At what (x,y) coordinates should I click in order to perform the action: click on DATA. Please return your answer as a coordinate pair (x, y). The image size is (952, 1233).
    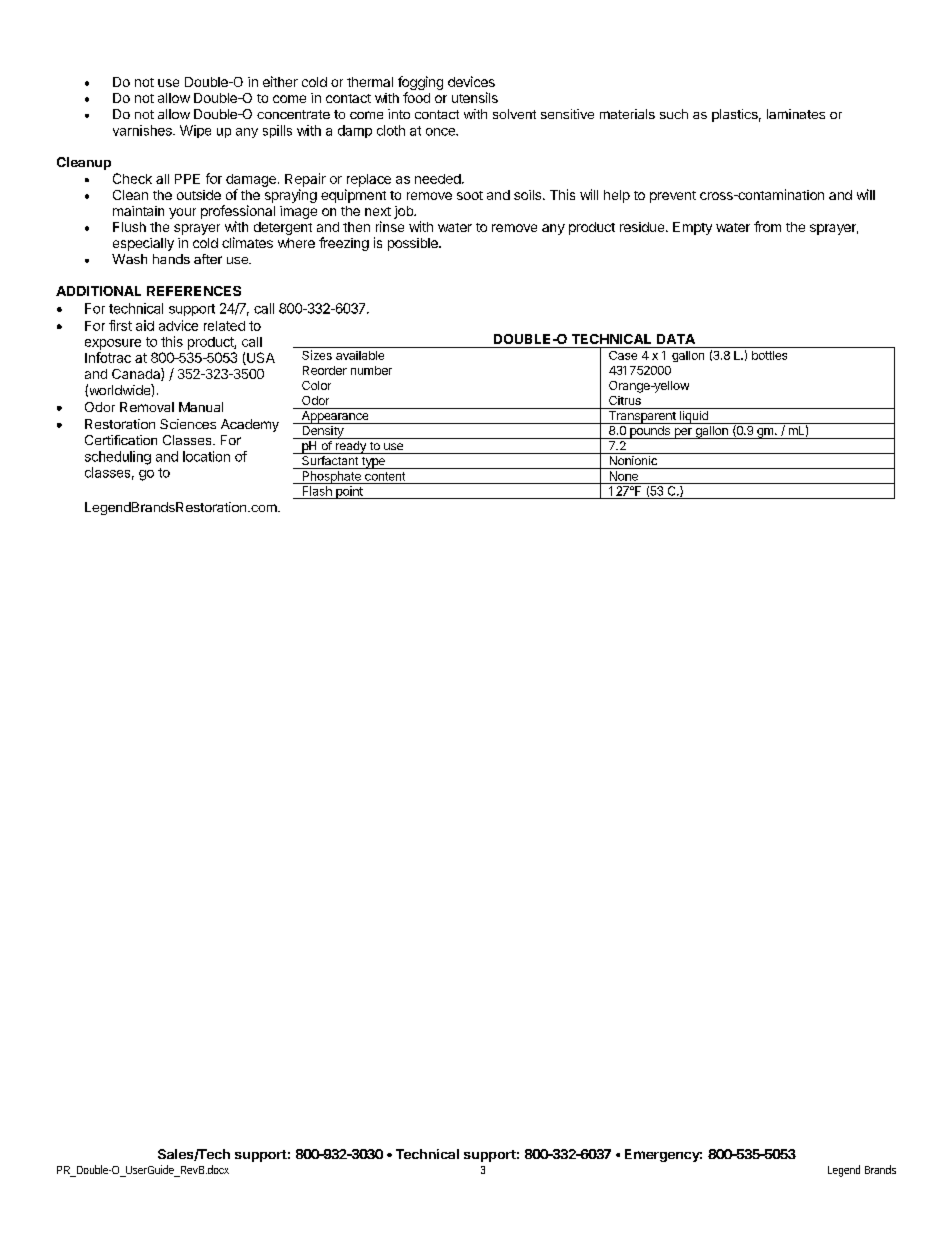
    Looking at the image, I should click on (676, 339).
